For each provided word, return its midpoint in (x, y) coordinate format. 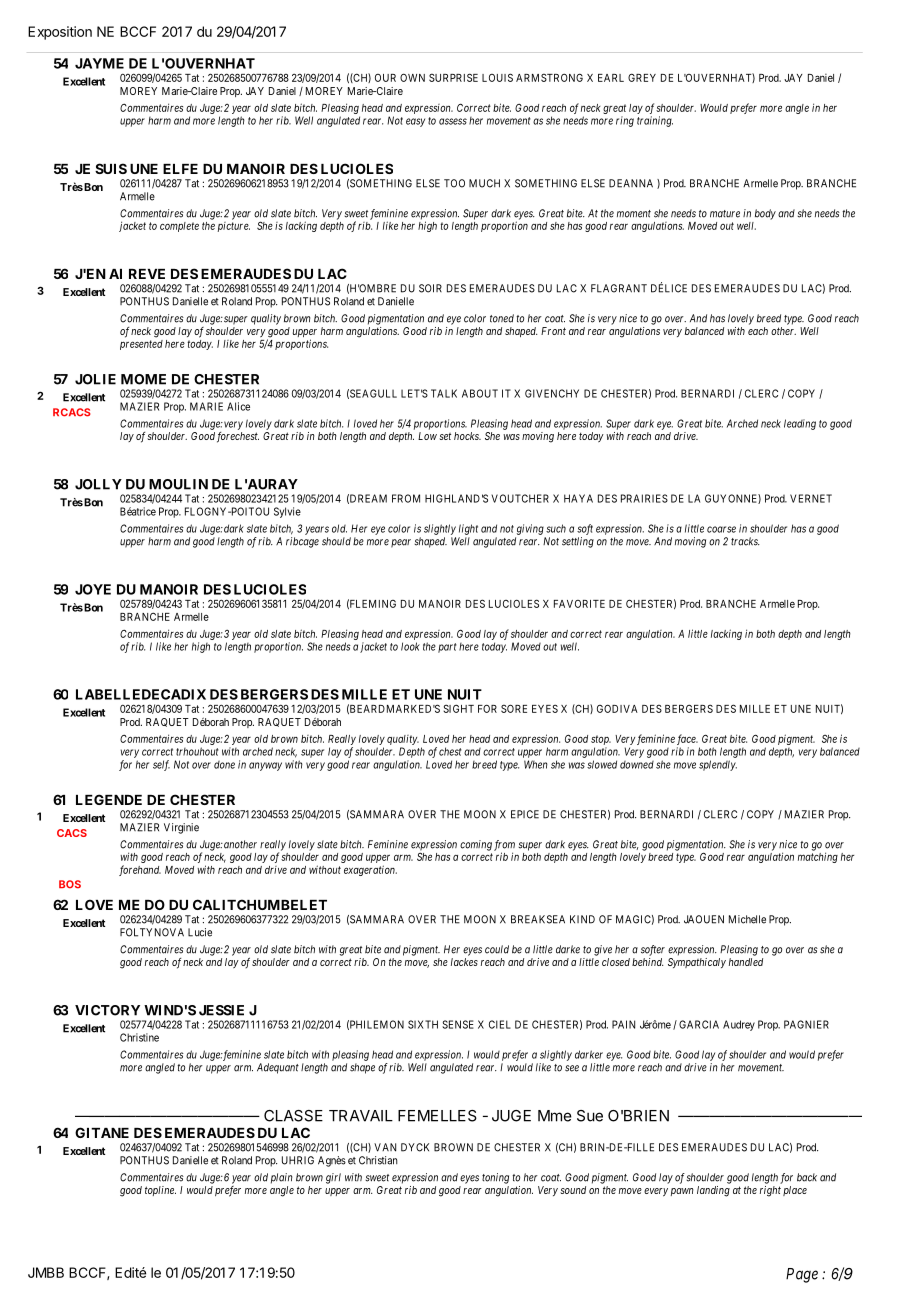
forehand (140, 870)
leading (800, 424)
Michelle (747, 919)
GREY (642, 77)
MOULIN (178, 484)
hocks (467, 436)
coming (476, 845)
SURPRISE (453, 77)
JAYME (99, 63)
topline (160, 1191)
